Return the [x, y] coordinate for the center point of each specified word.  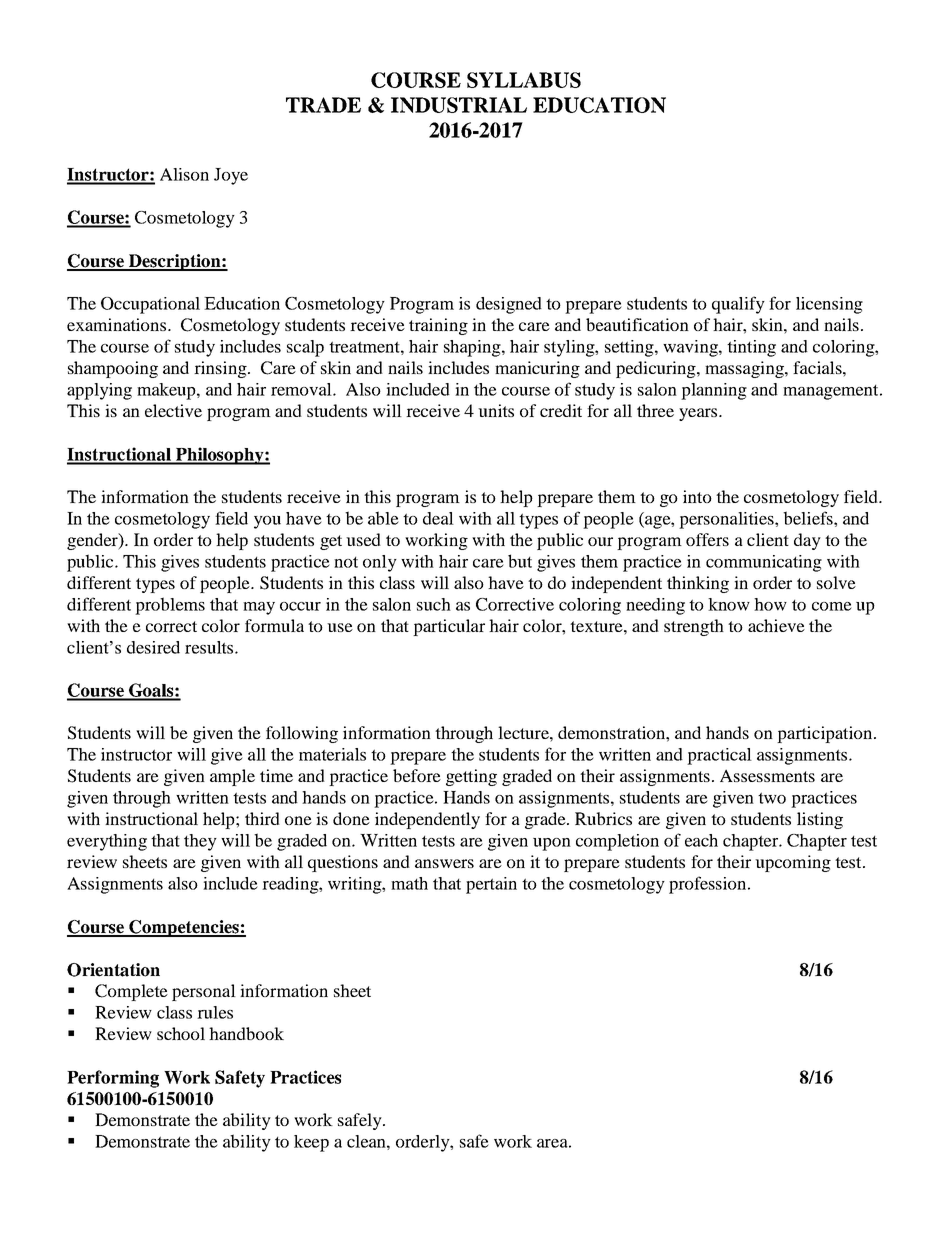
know [729, 604]
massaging [745, 369]
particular [449, 627]
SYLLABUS [524, 80]
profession [709, 885]
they [200, 842]
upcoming [793, 863]
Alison [184, 174]
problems [170, 606]
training [438, 326]
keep [311, 1143]
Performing [113, 1079]
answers [444, 863]
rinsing [220, 369]
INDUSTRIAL [459, 105]
